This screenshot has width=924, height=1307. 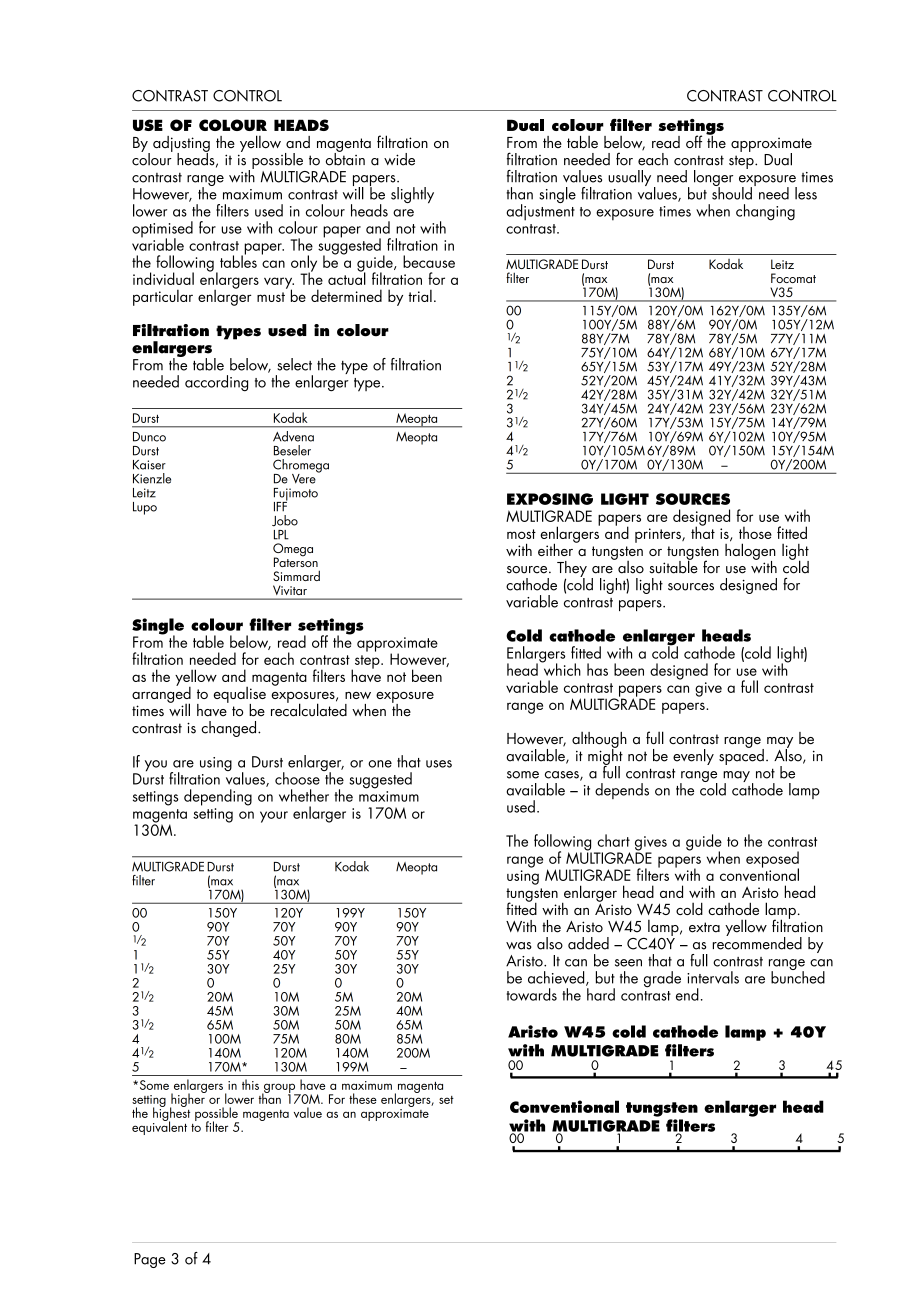 What do you see at coordinates (741, 755) in the screenshot?
I see `spaced` at bounding box center [741, 755].
